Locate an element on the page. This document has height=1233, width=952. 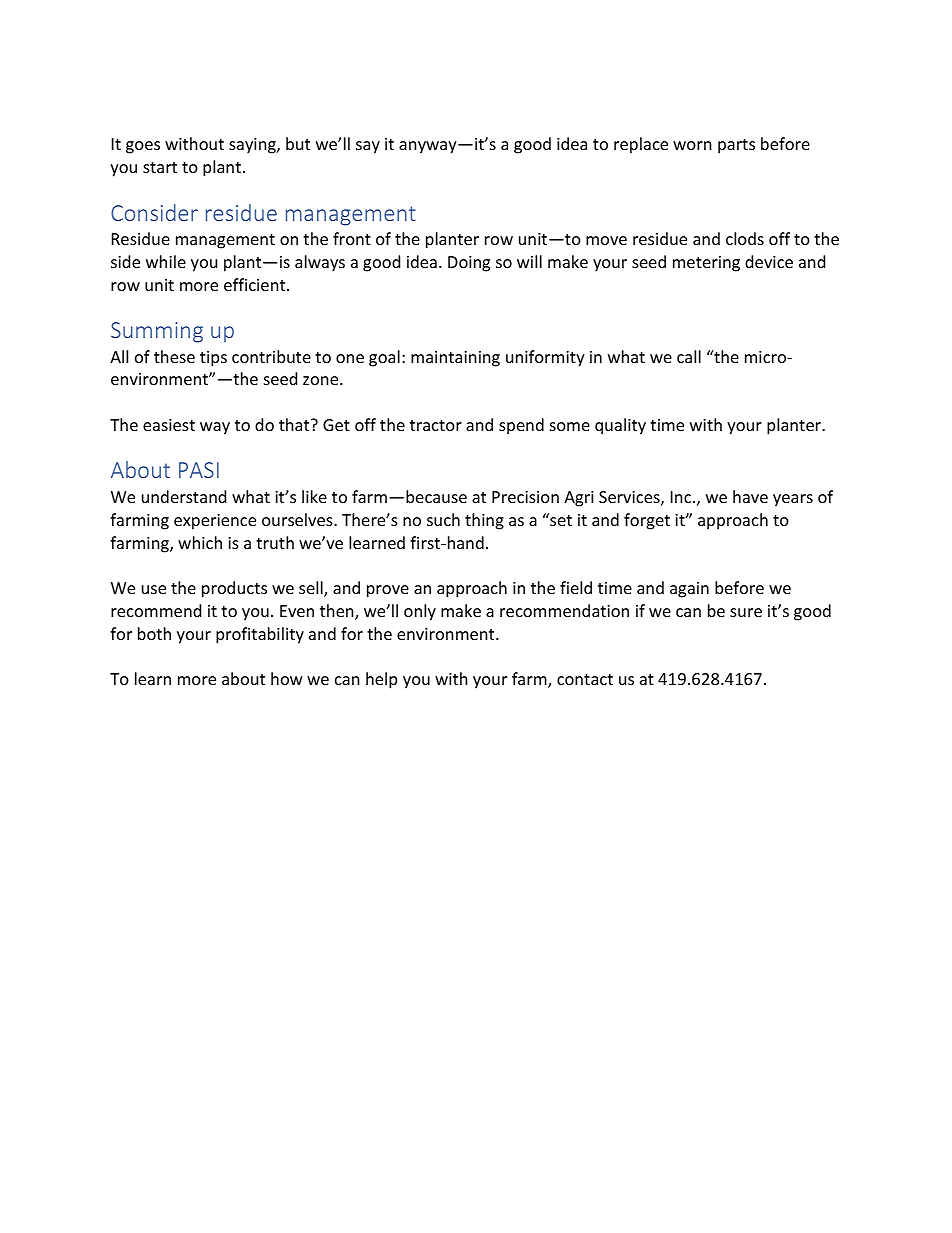
parts is located at coordinates (736, 146).
